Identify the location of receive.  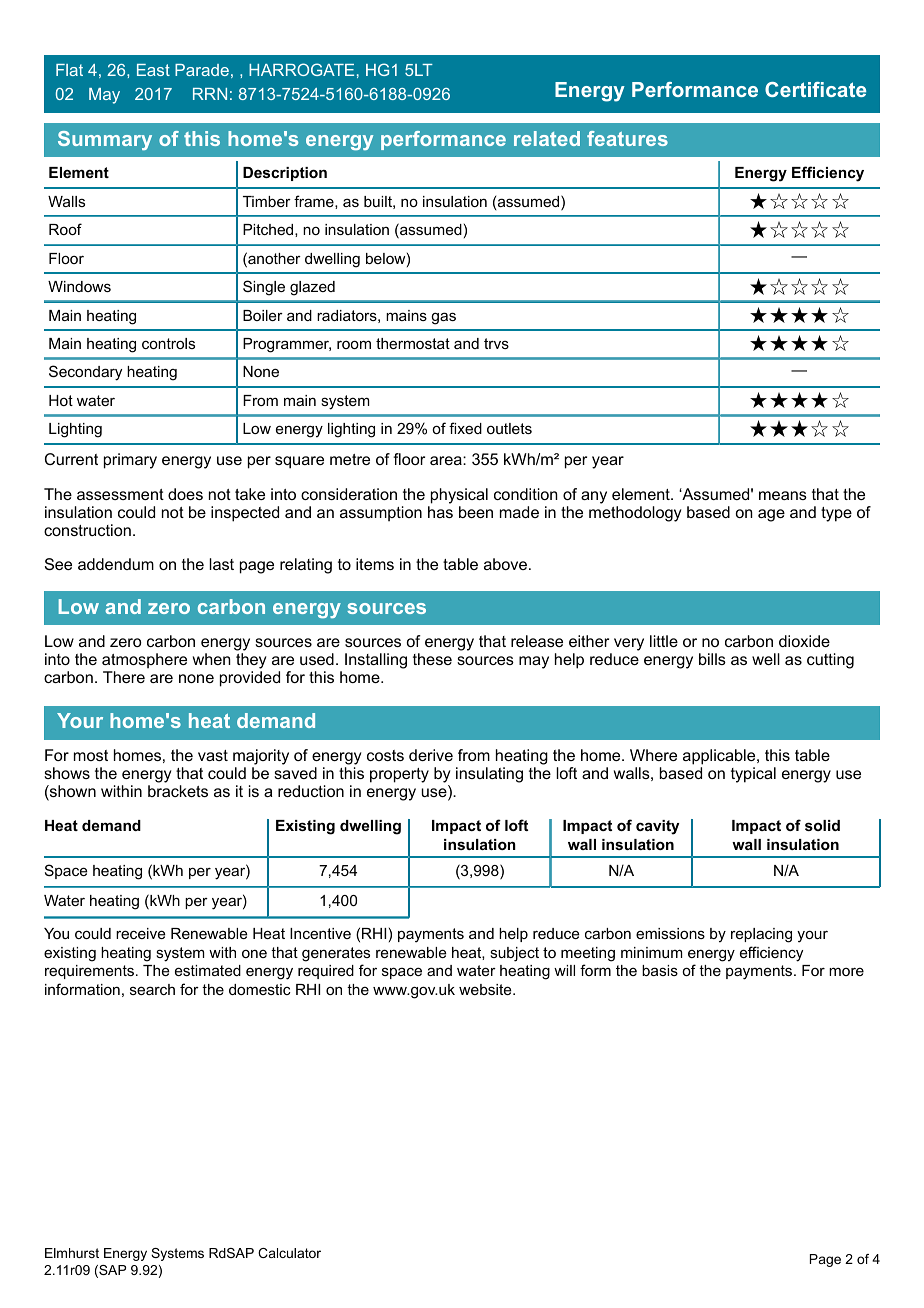
(141, 933).
